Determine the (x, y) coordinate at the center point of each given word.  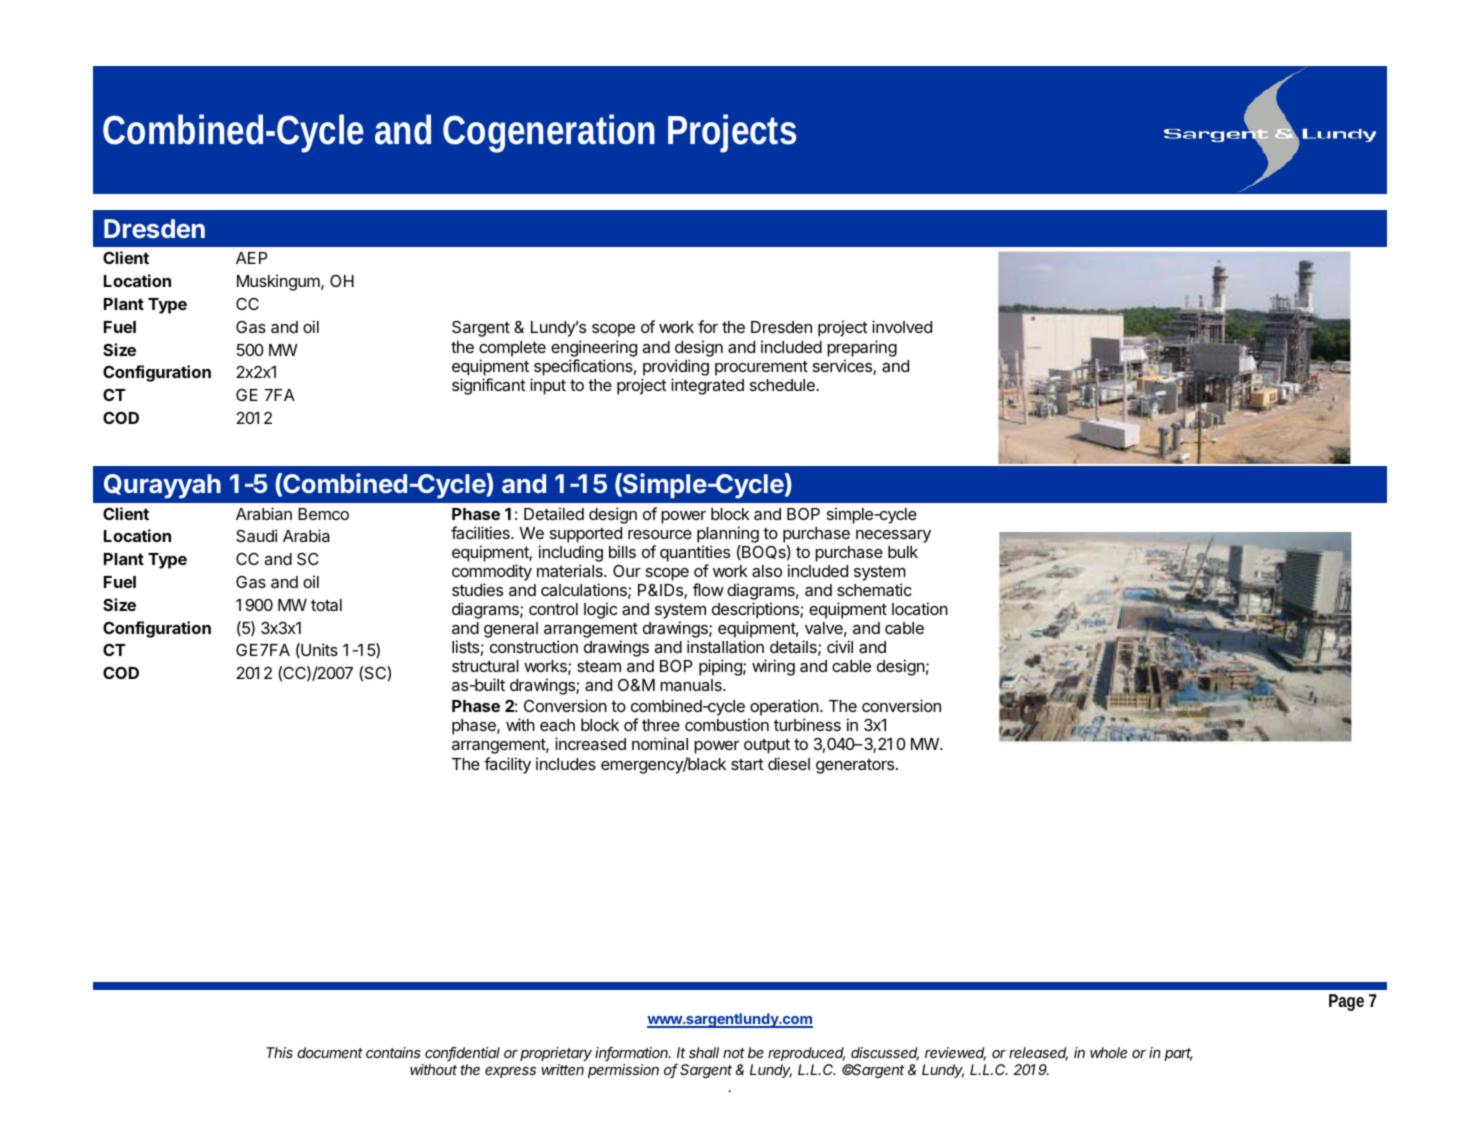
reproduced (806, 1054)
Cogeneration (549, 133)
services (843, 367)
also (767, 571)
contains (393, 1052)
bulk (903, 552)
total (326, 605)
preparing (862, 348)
